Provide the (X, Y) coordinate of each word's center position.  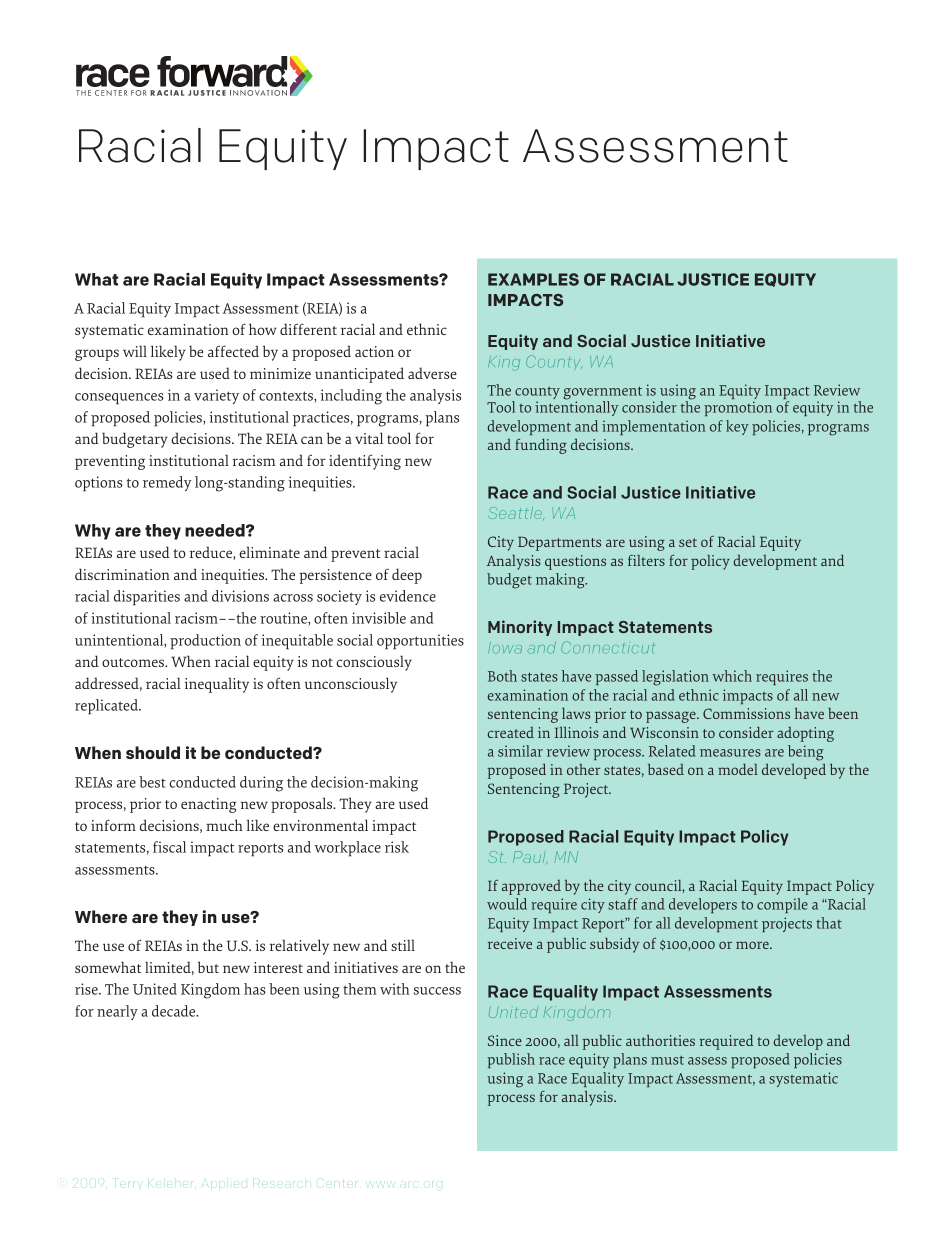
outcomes (134, 662)
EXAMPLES (533, 279)
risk (397, 847)
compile (782, 905)
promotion (738, 408)
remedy (167, 483)
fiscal (169, 847)
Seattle (516, 513)
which (732, 676)
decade (175, 1011)
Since (505, 1040)
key (737, 427)
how (263, 329)
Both (502, 676)
